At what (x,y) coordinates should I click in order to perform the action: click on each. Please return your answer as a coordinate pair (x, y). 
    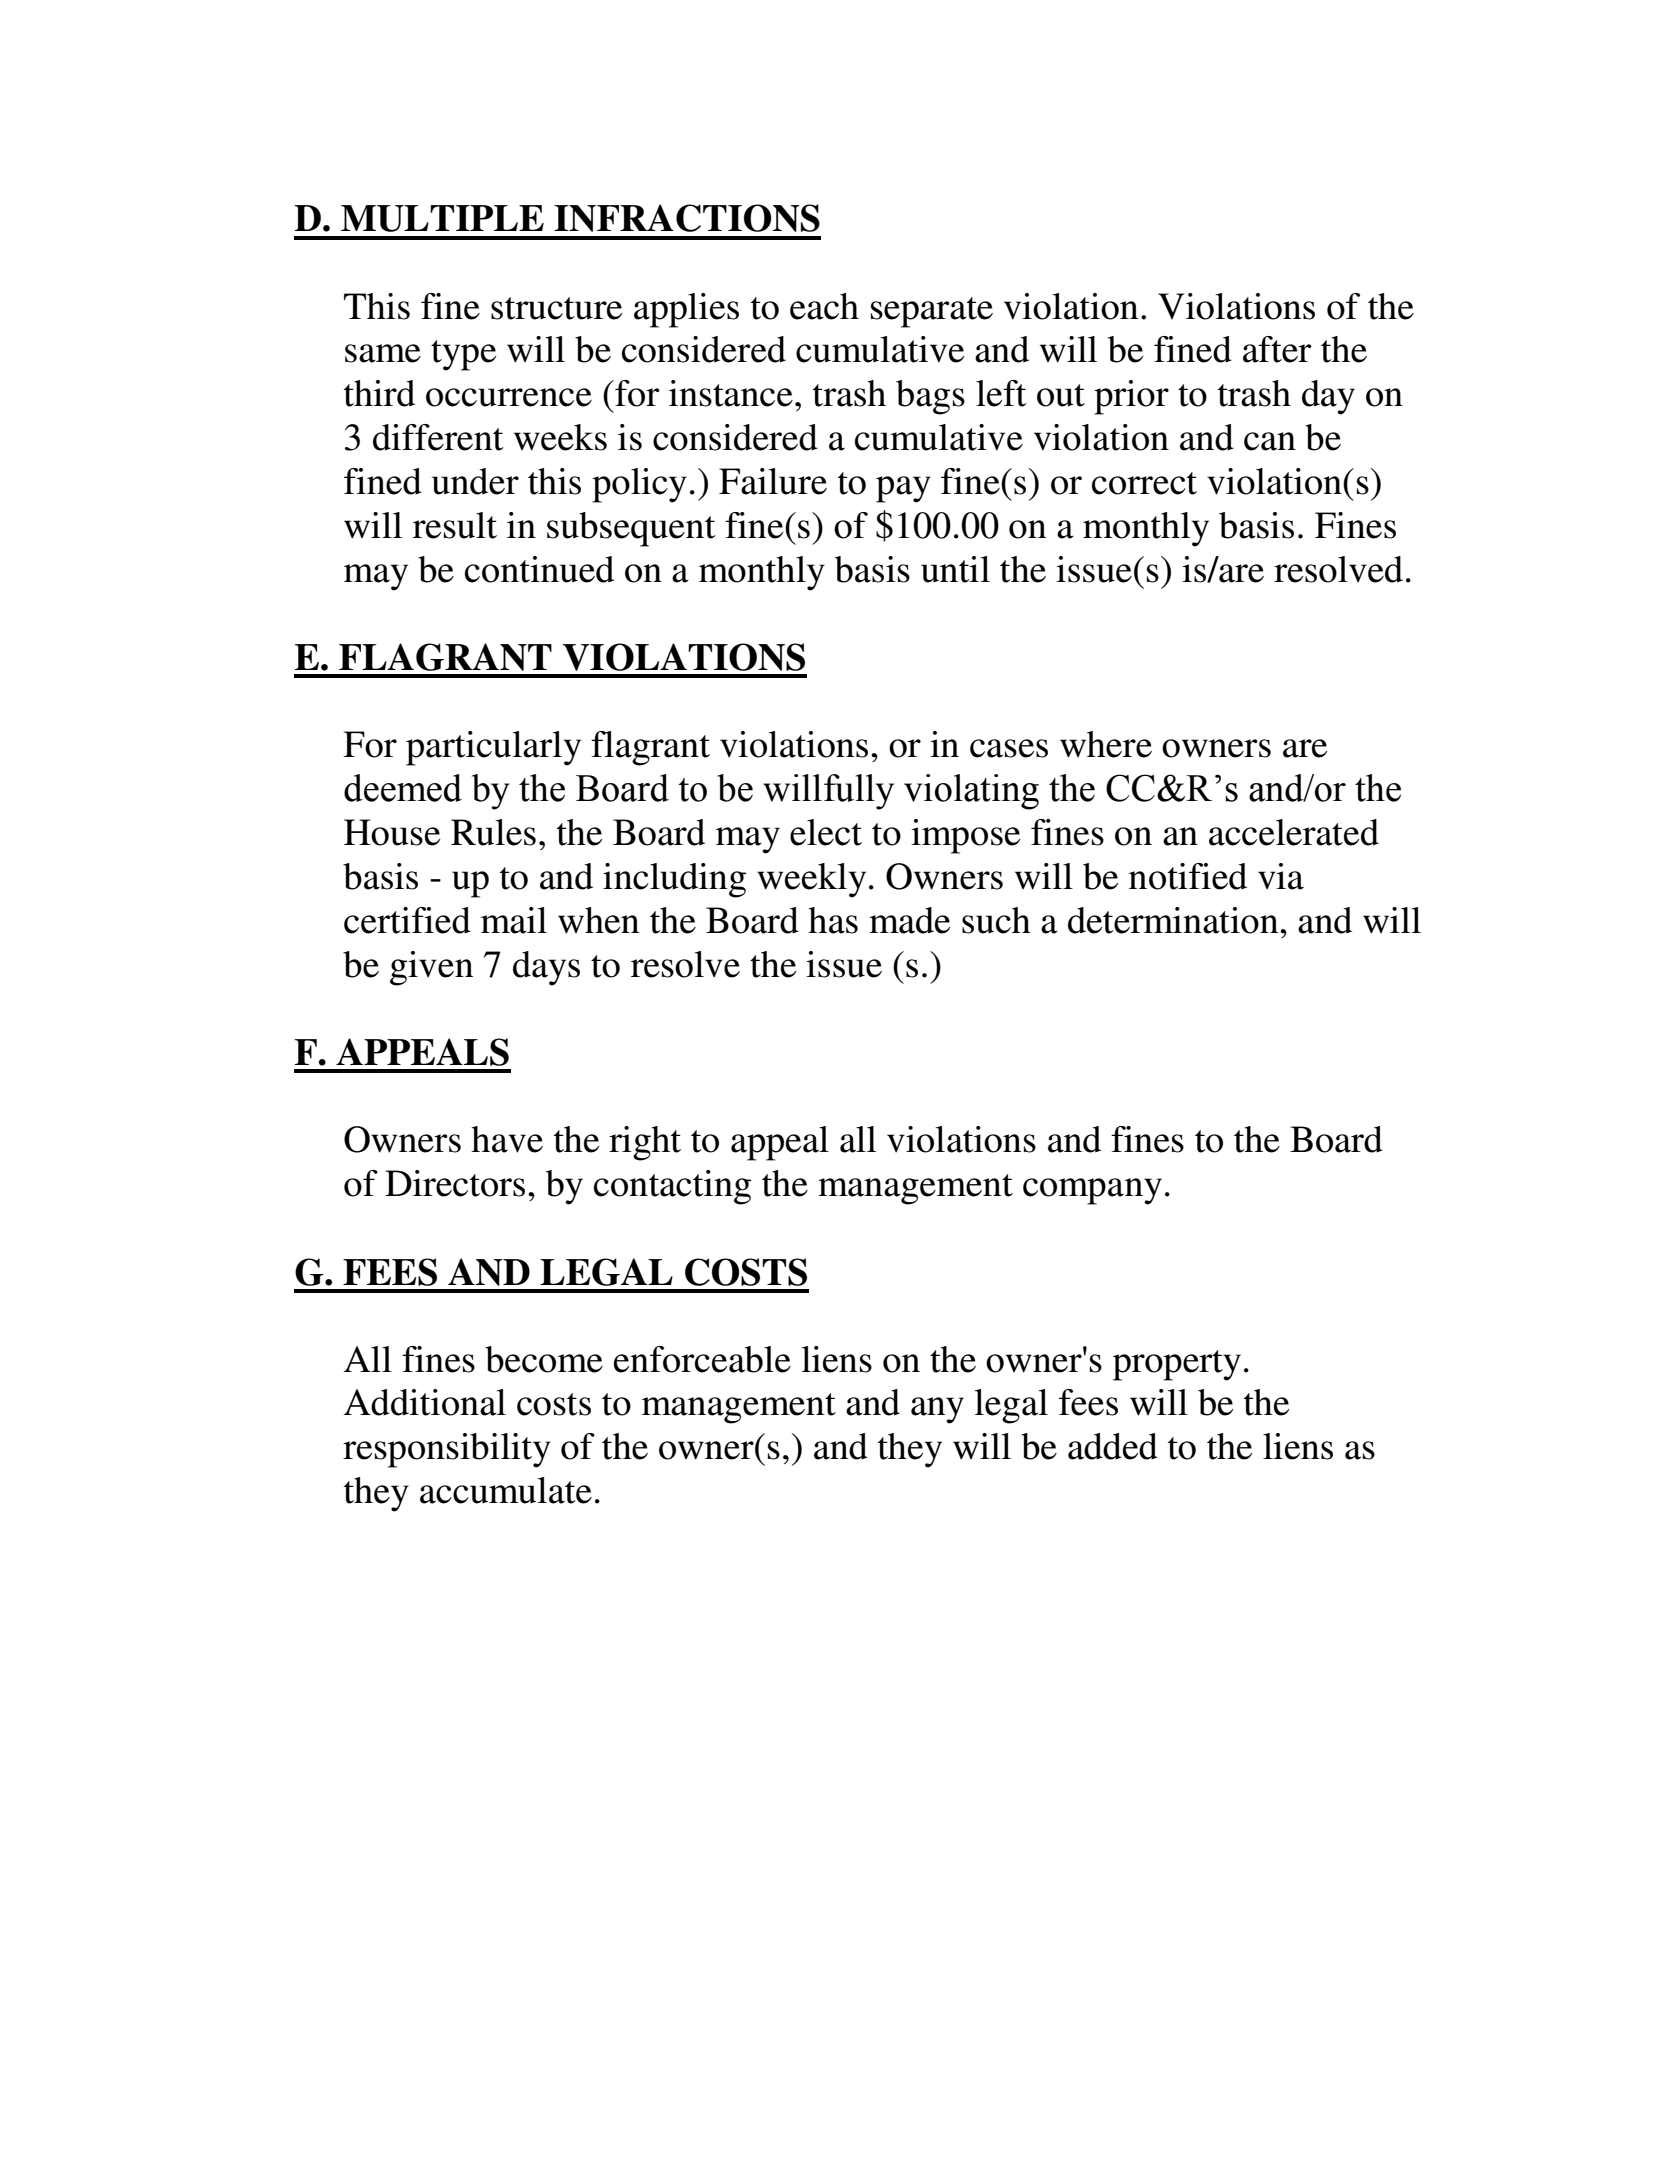
    Looking at the image, I should click on (824, 306).
